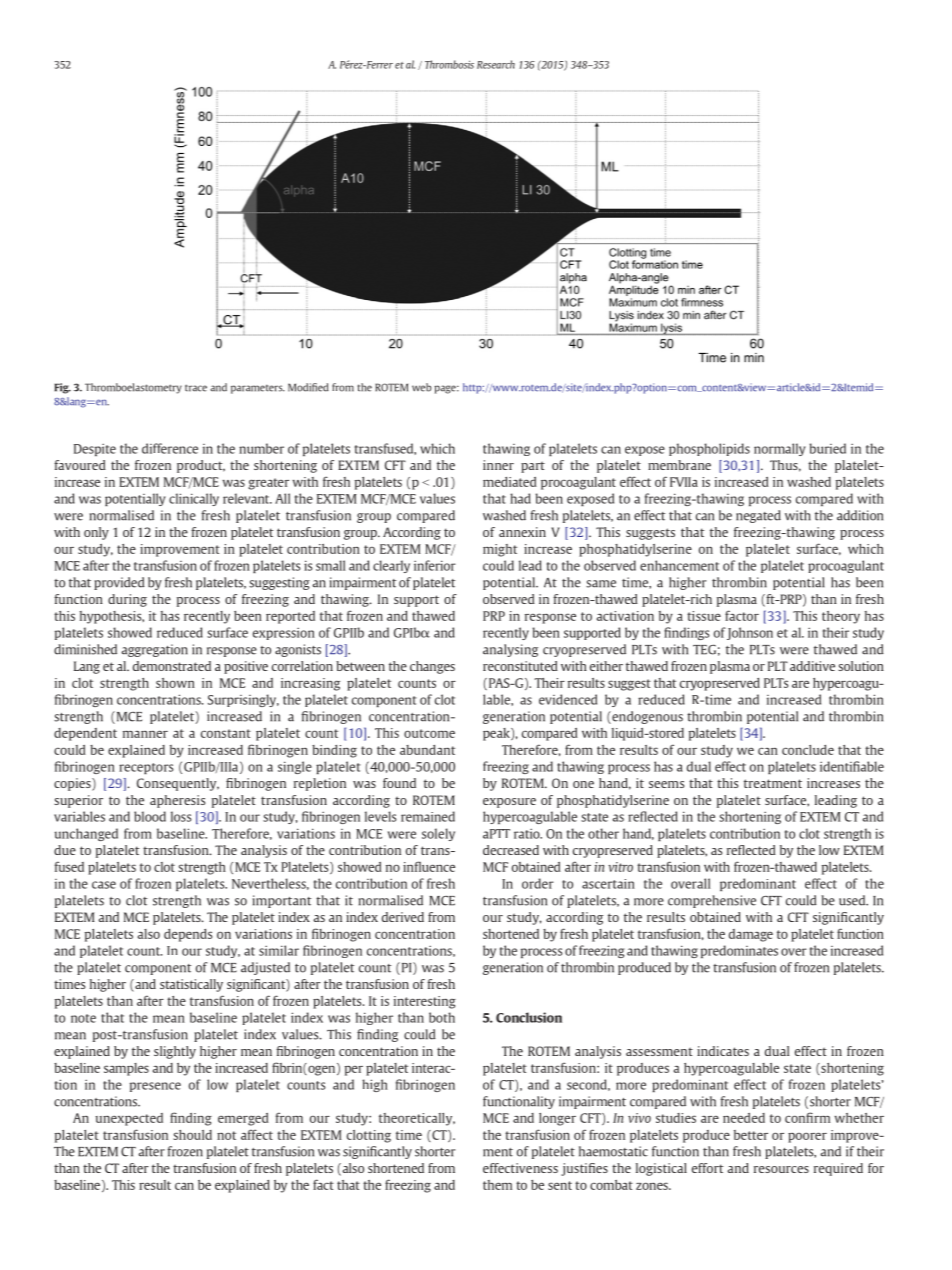 Image resolution: width=952 pixels, height=1270 pixels. I want to click on Thrombosis, so click(449, 64).
